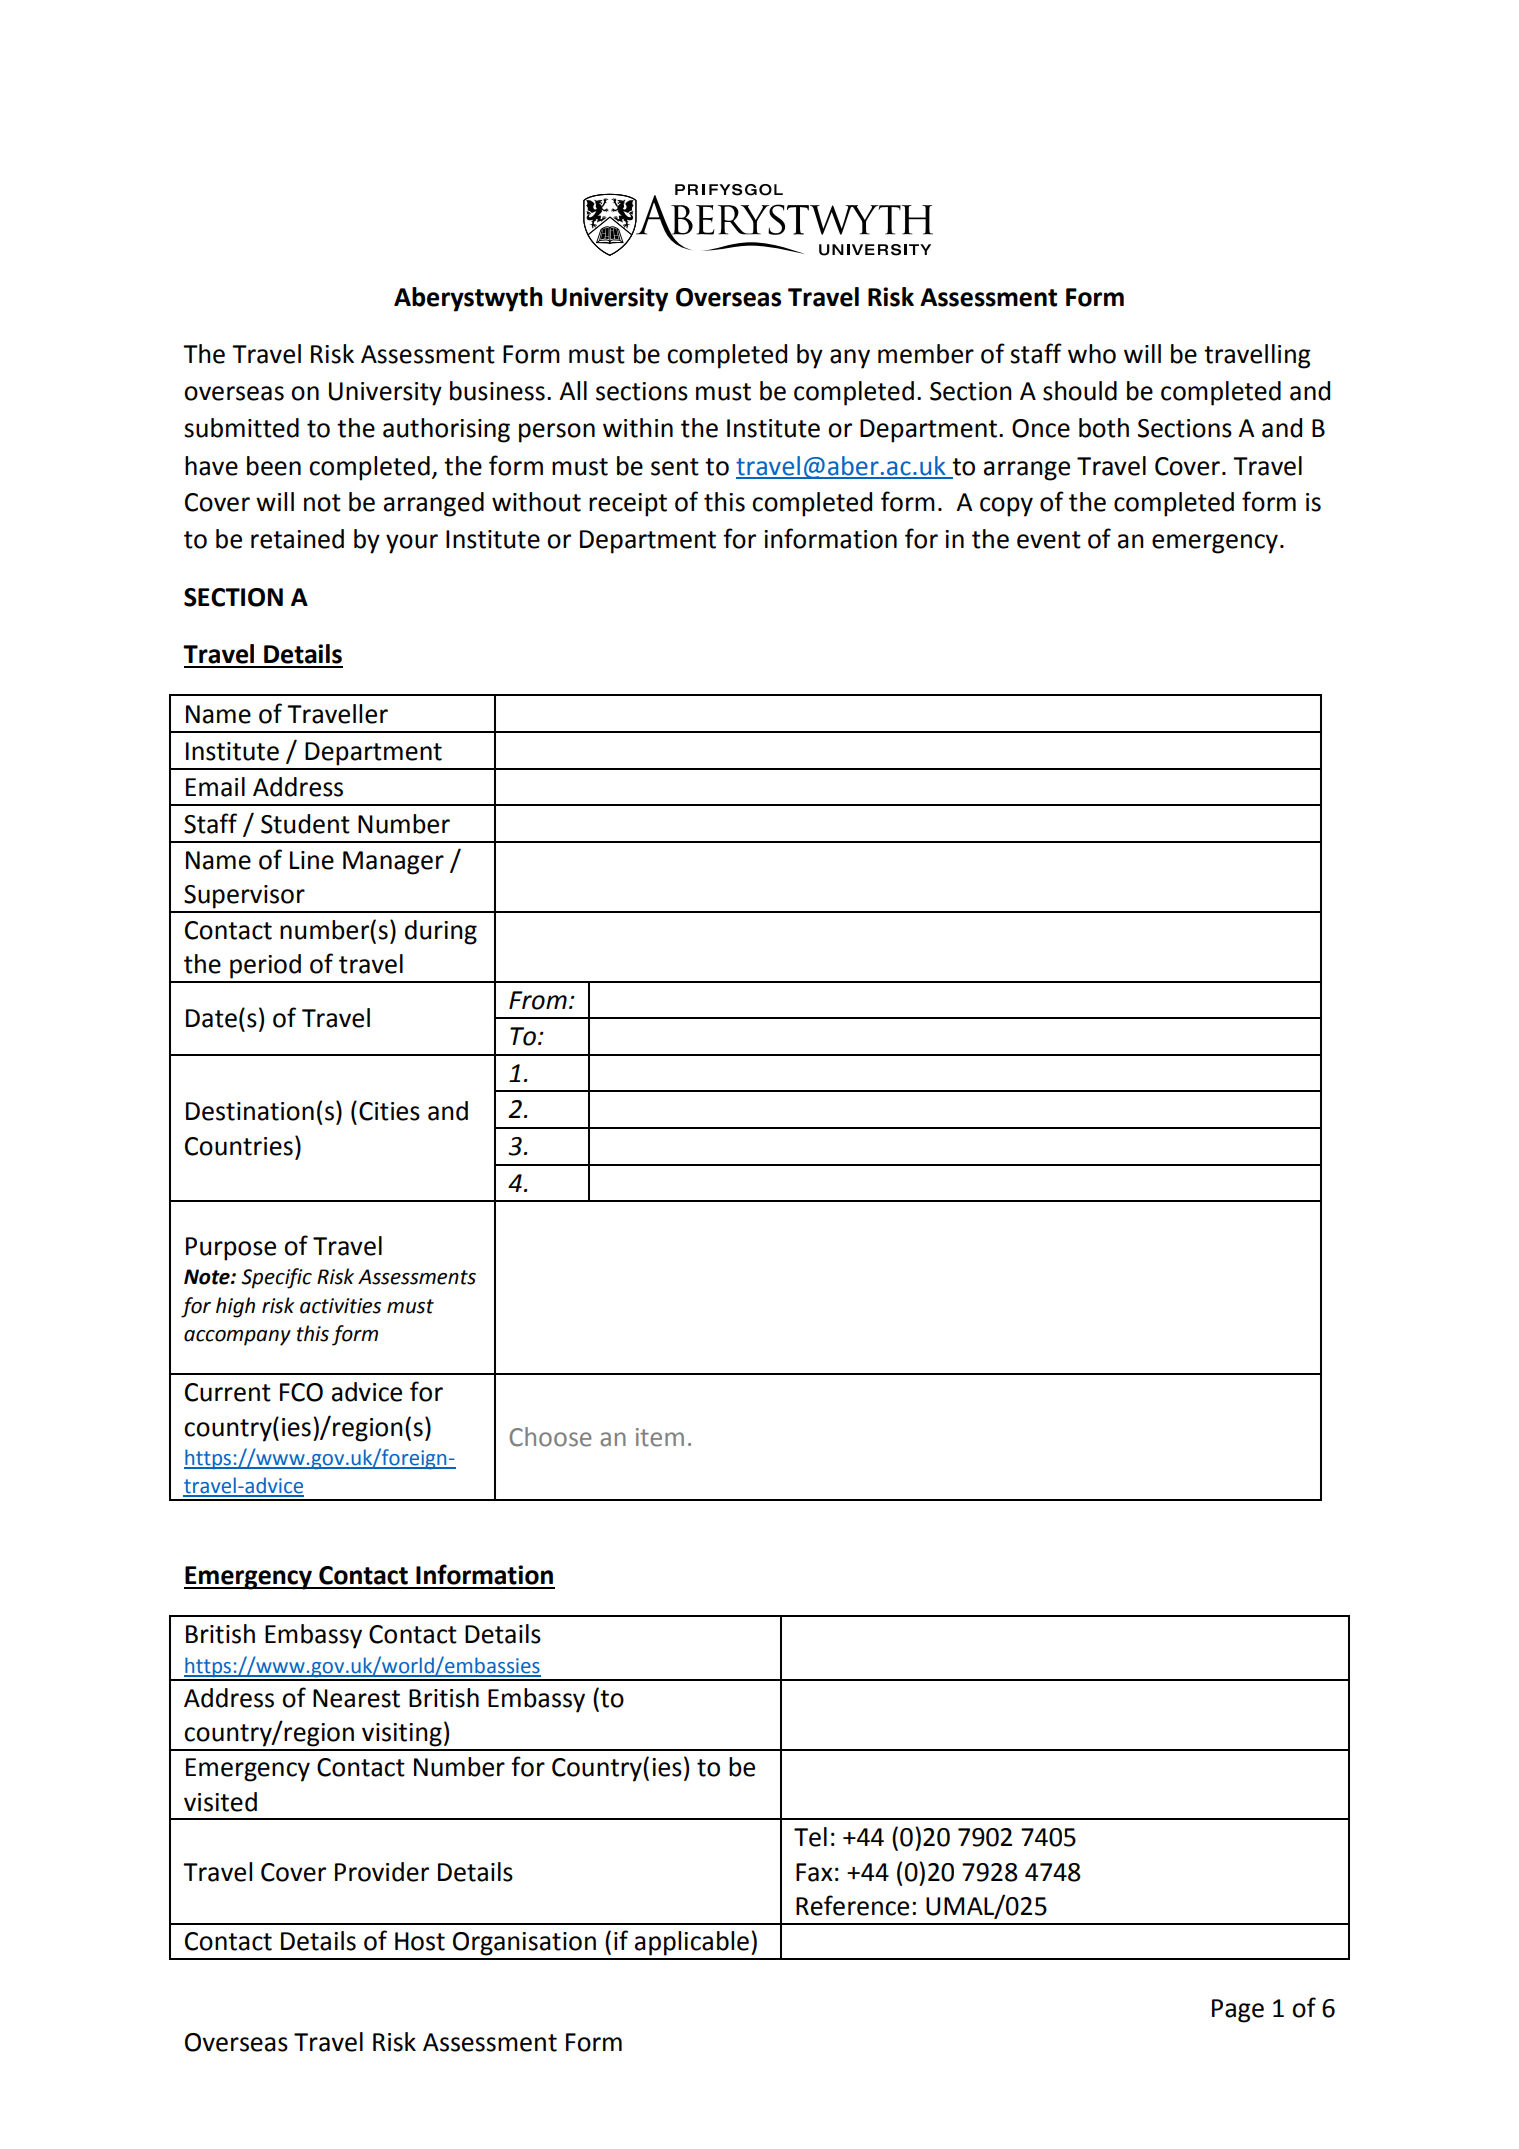  What do you see at coordinates (241, 428) in the image?
I see `submitted` at bounding box center [241, 428].
